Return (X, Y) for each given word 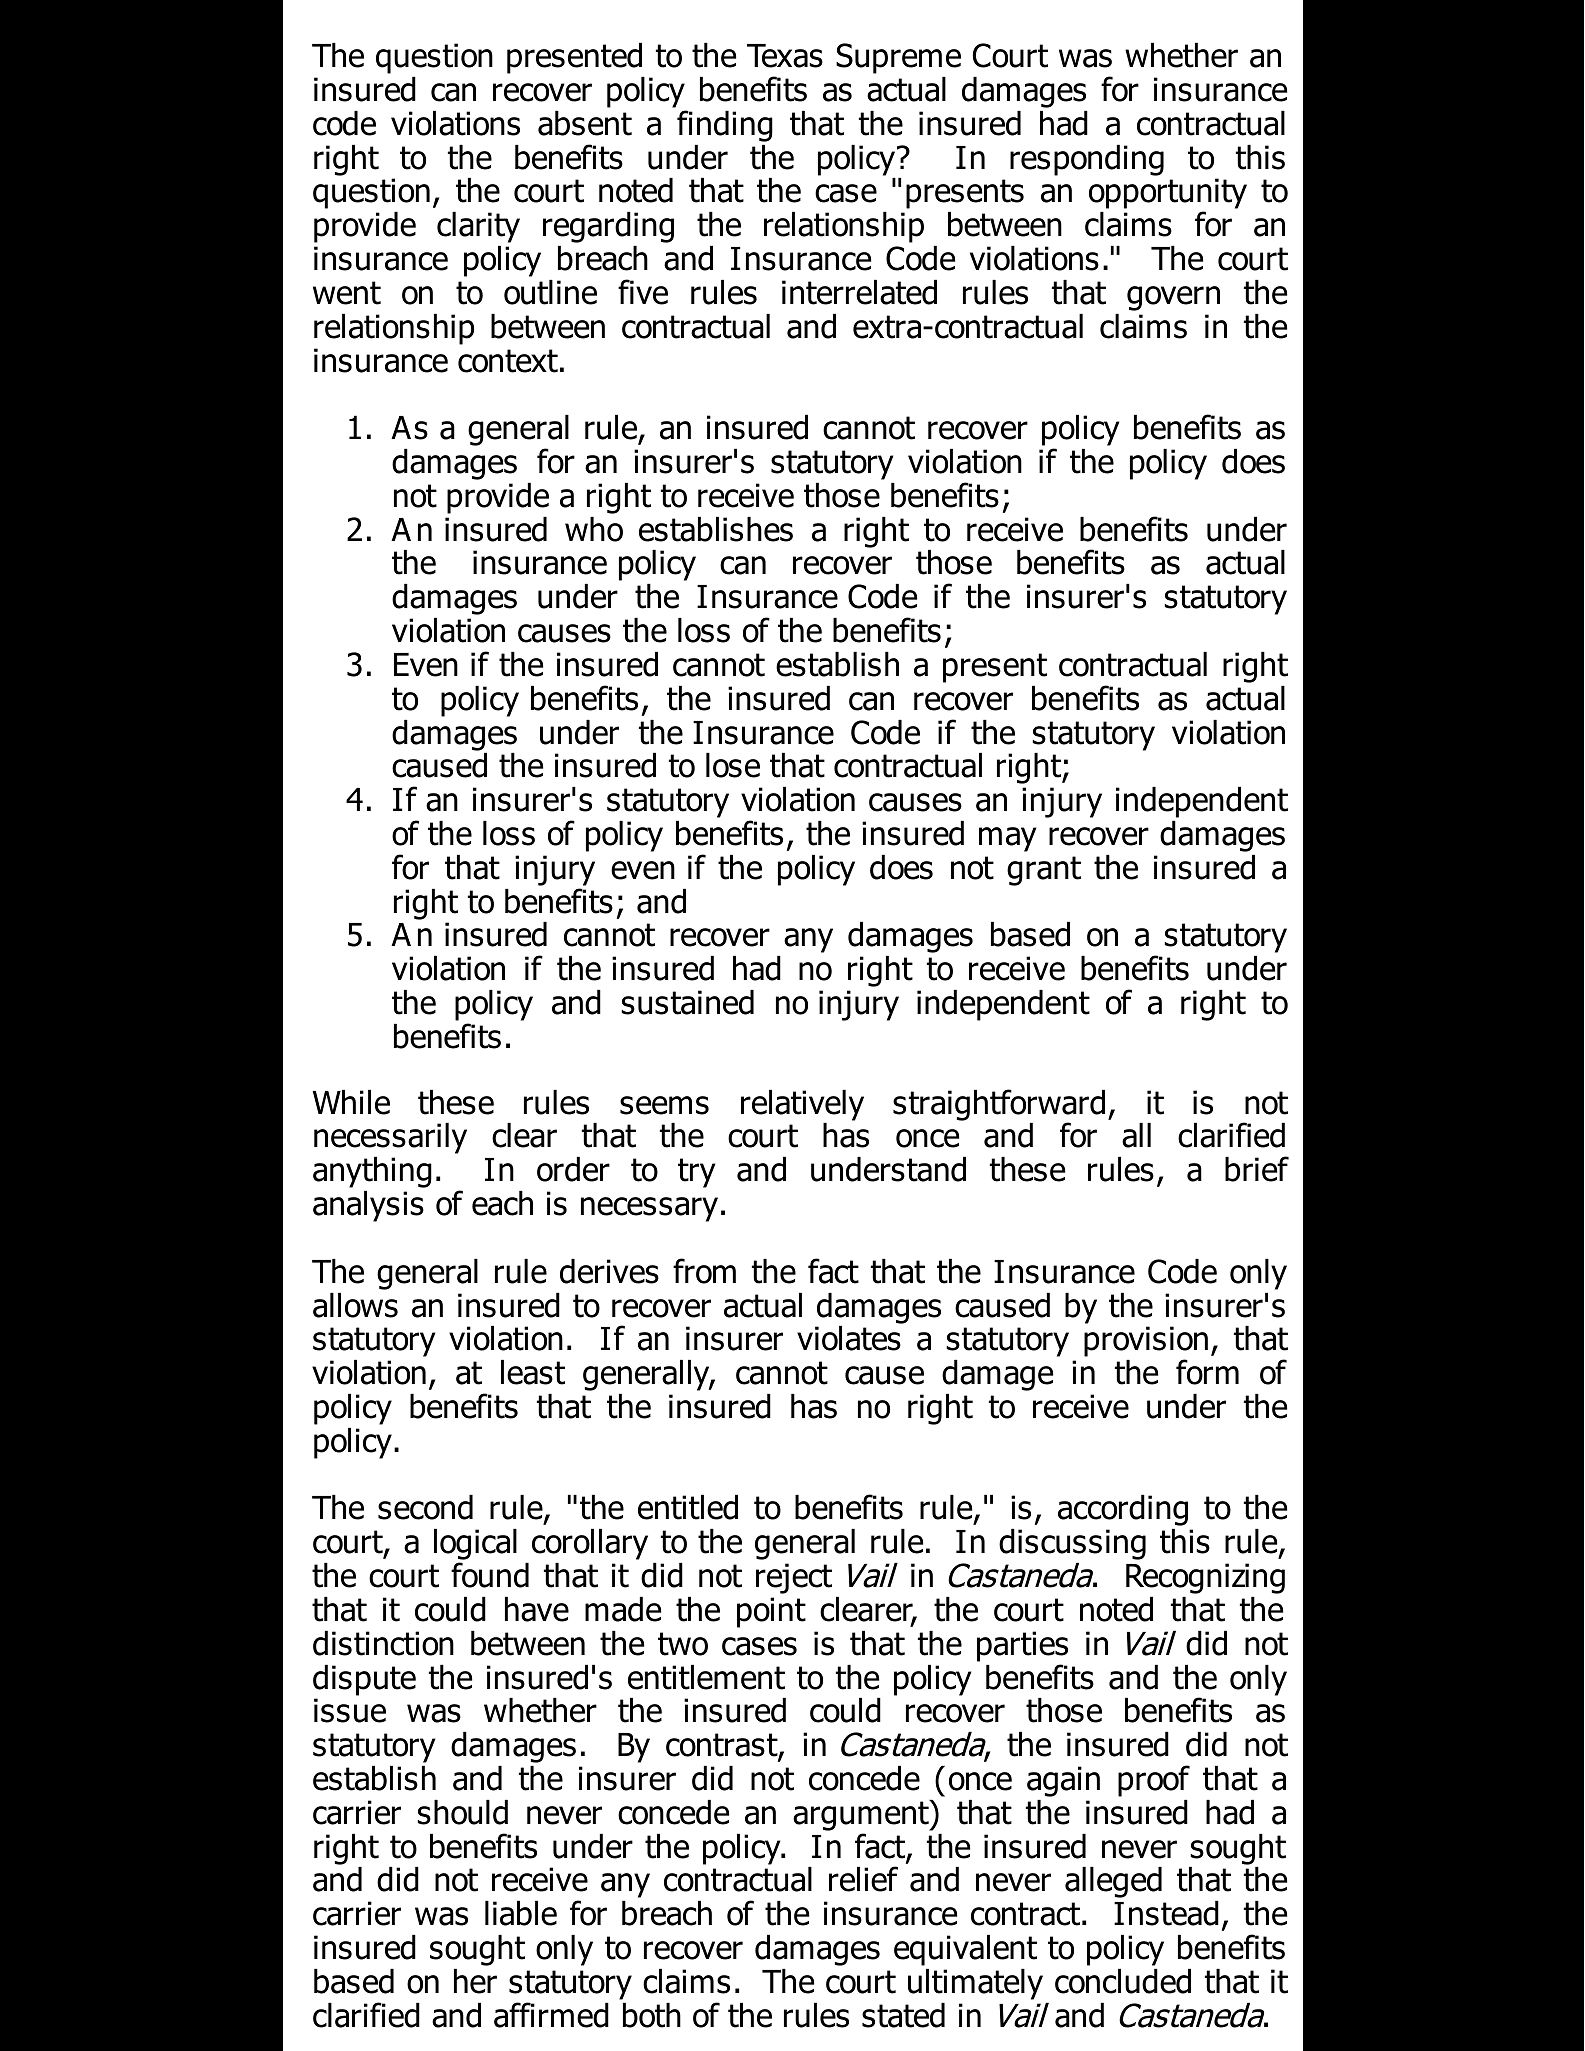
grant (1044, 871)
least (533, 1372)
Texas (785, 56)
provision (1146, 1343)
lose (733, 765)
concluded (1123, 1981)
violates (849, 1338)
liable (521, 1913)
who (594, 529)
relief (863, 1879)
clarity (478, 227)
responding (1087, 160)
